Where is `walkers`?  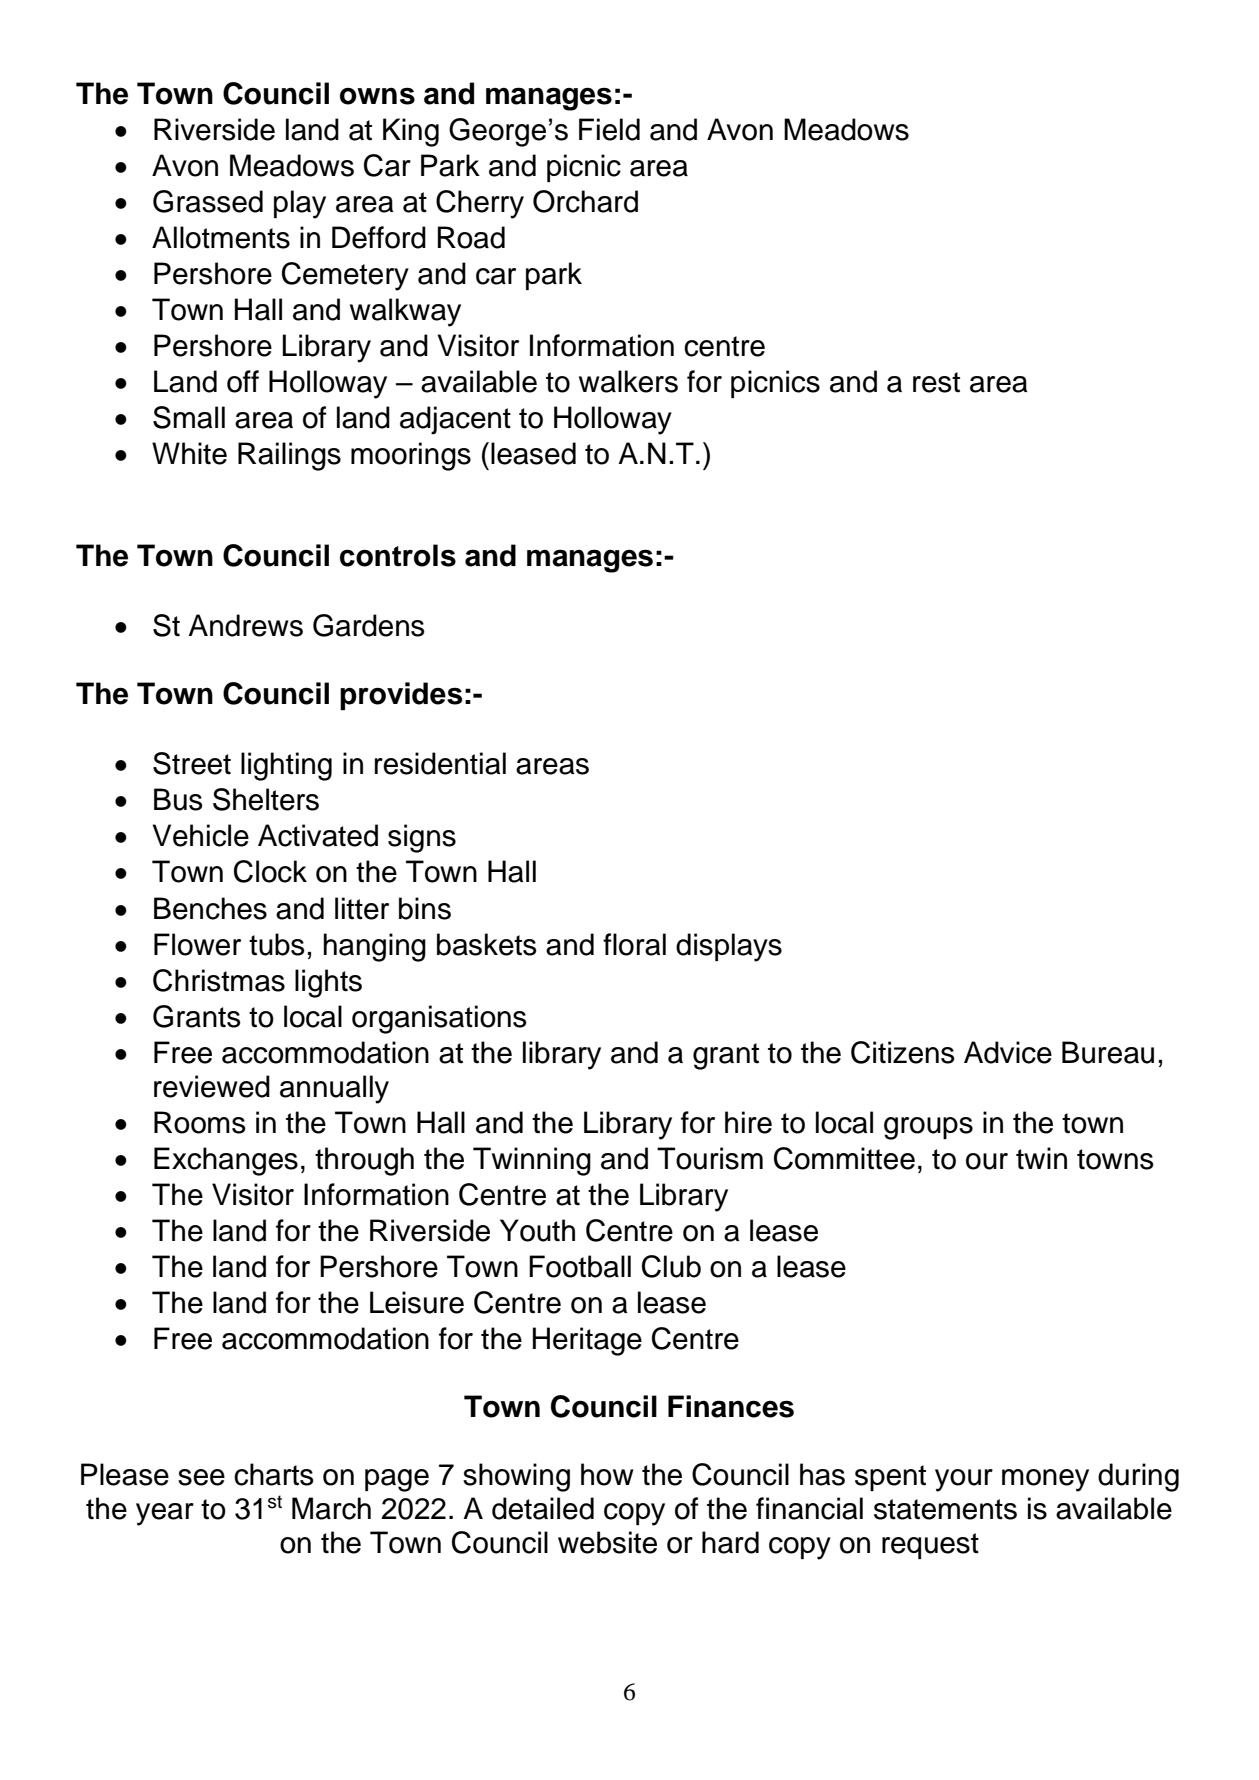
walkers is located at coordinates (628, 381).
